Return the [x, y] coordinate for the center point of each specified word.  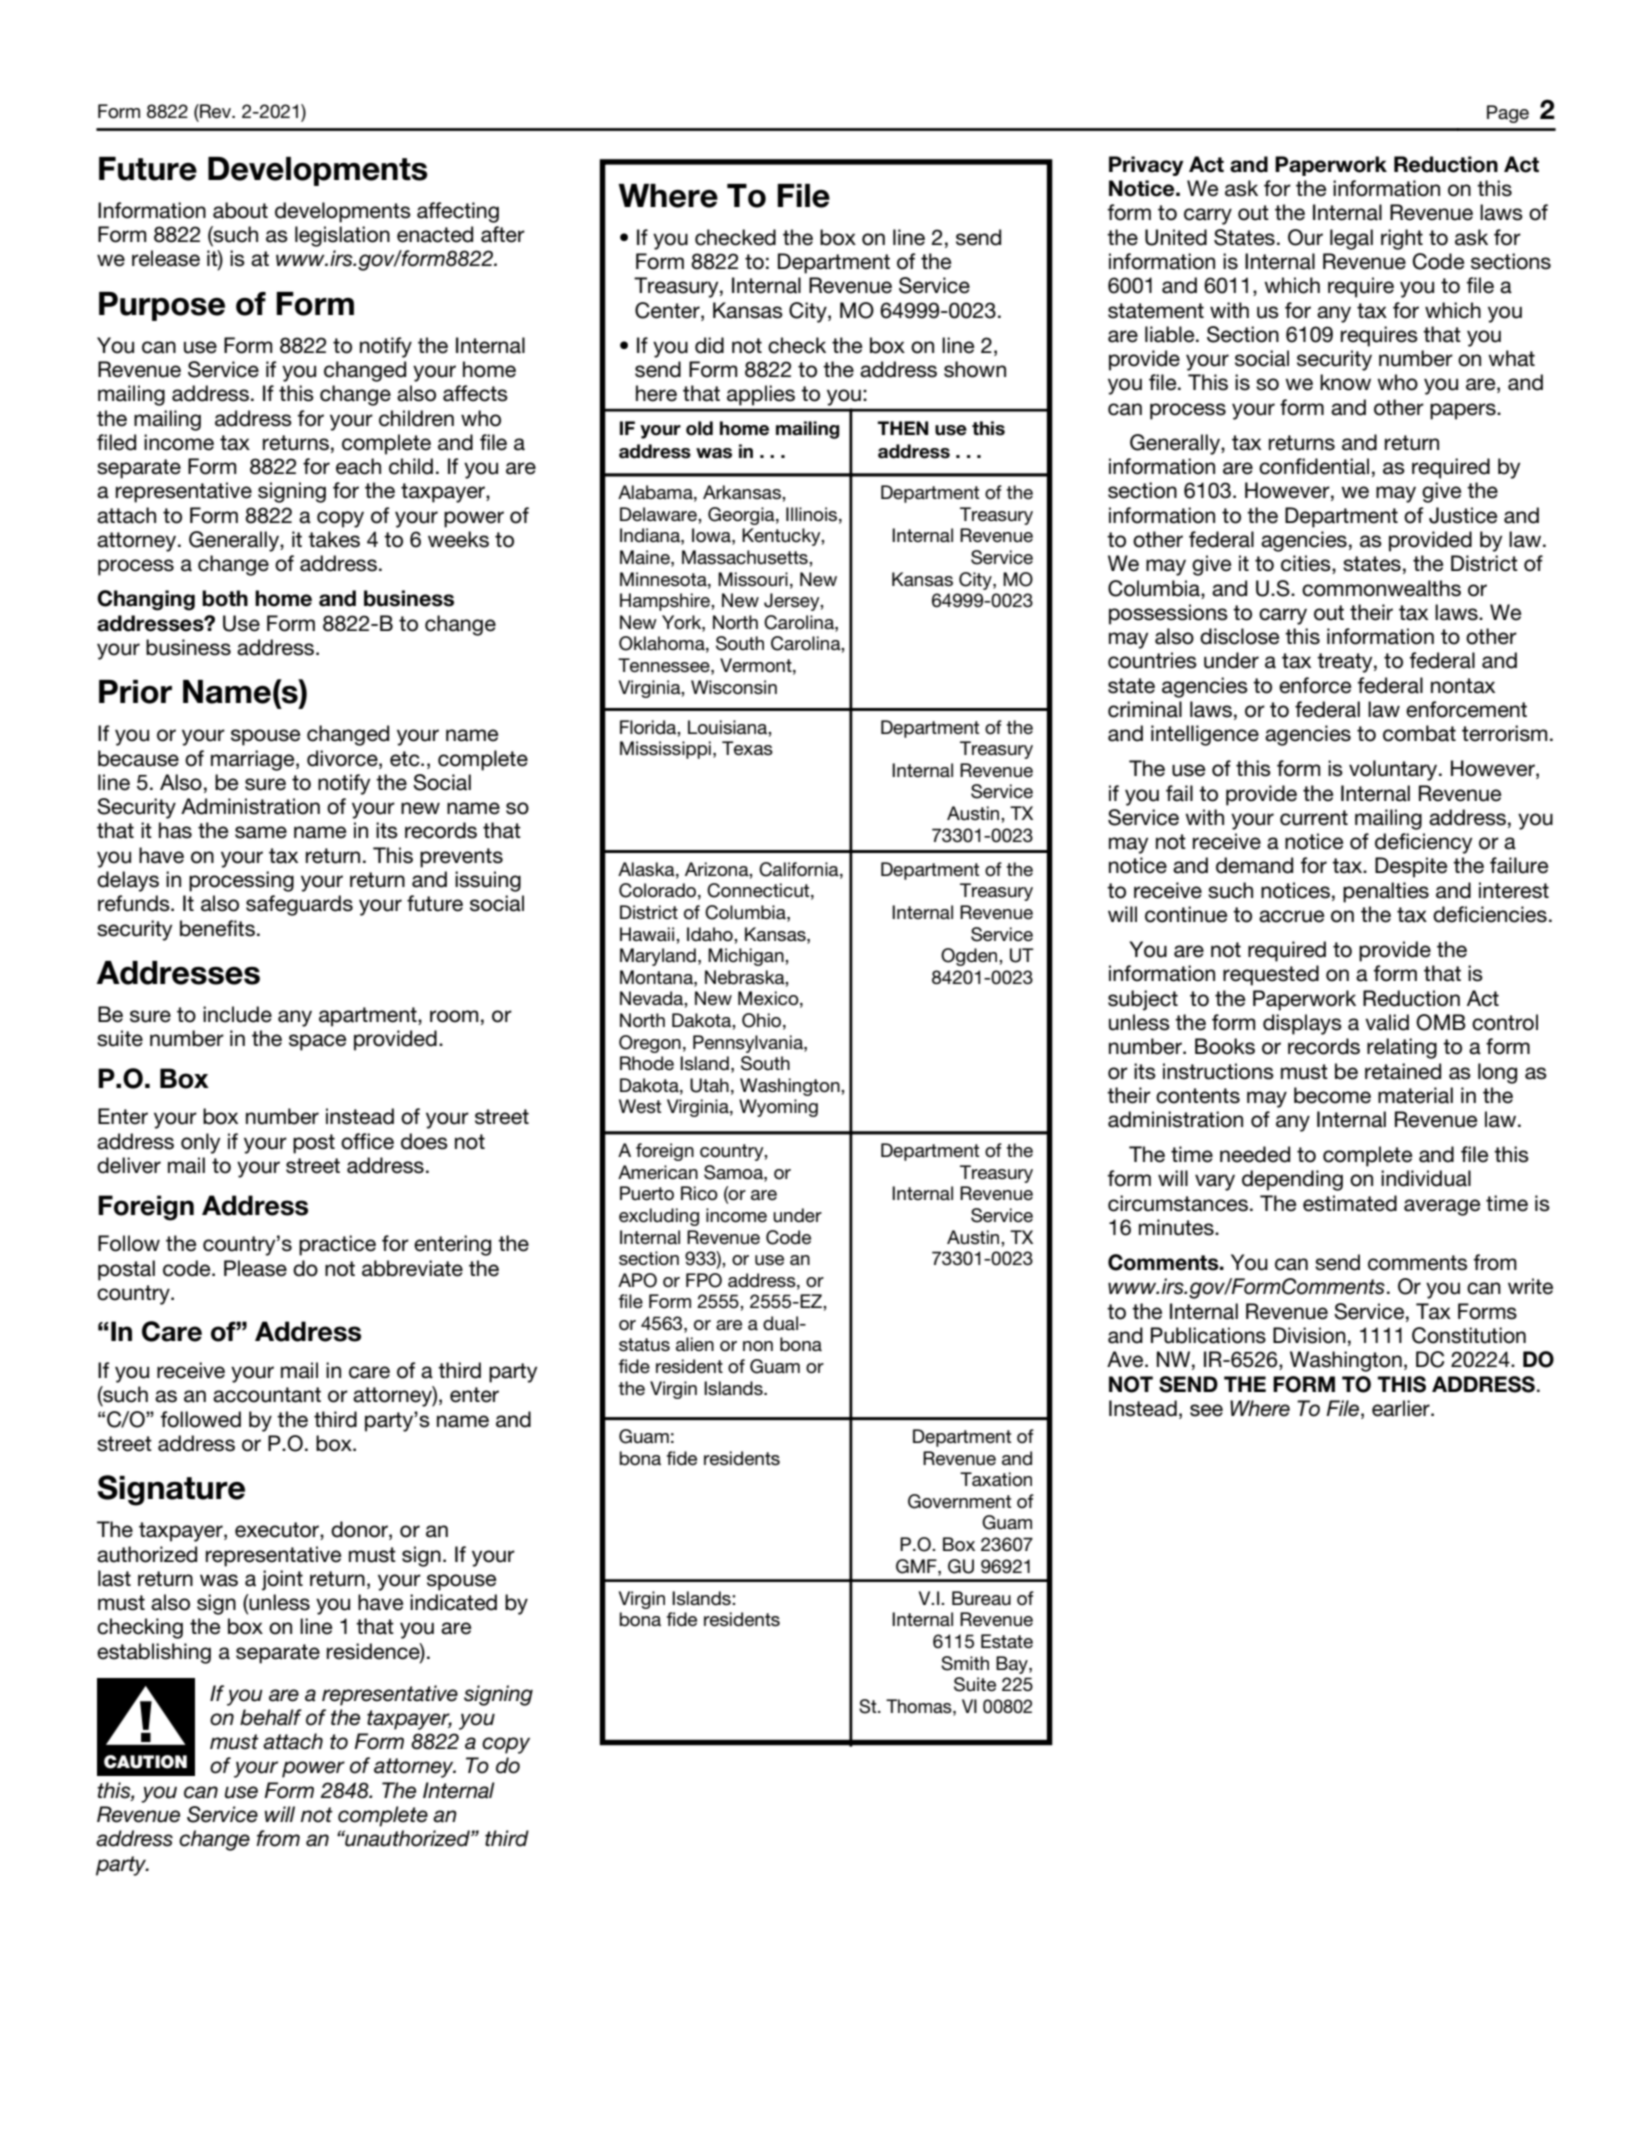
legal [1351, 239]
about [240, 210]
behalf [271, 1717]
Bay [1013, 1665]
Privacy [1146, 166]
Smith [965, 1663]
